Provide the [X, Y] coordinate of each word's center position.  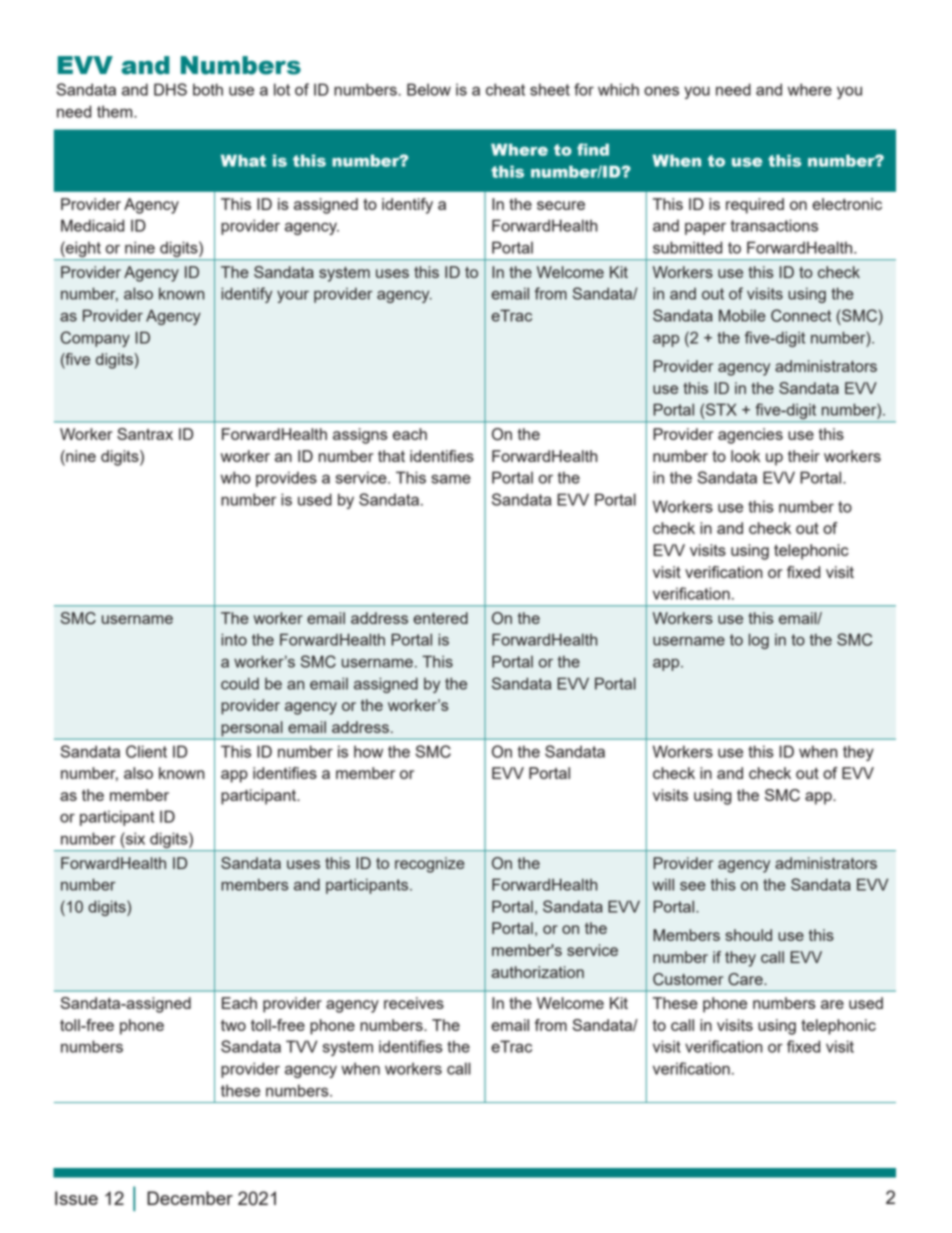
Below [429, 89]
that [391, 456]
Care [746, 979]
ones [661, 91]
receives [414, 1003]
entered [440, 618]
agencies [750, 436]
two [233, 1025]
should [748, 935]
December [190, 1198]
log [759, 641]
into [234, 639]
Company [95, 339]
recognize [430, 865]
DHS [170, 89]
